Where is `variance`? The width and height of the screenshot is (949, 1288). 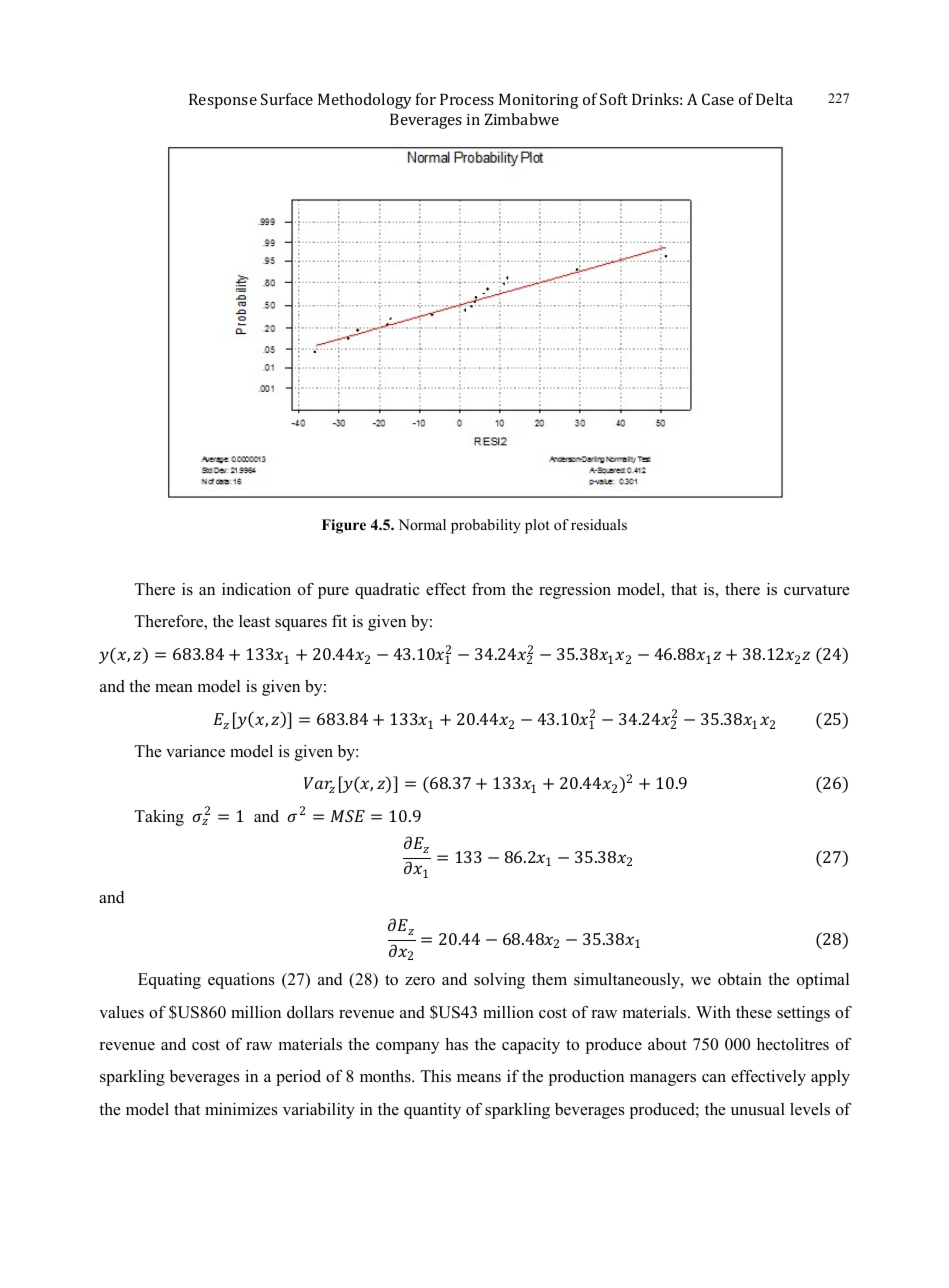
variance is located at coordinates (195, 751).
